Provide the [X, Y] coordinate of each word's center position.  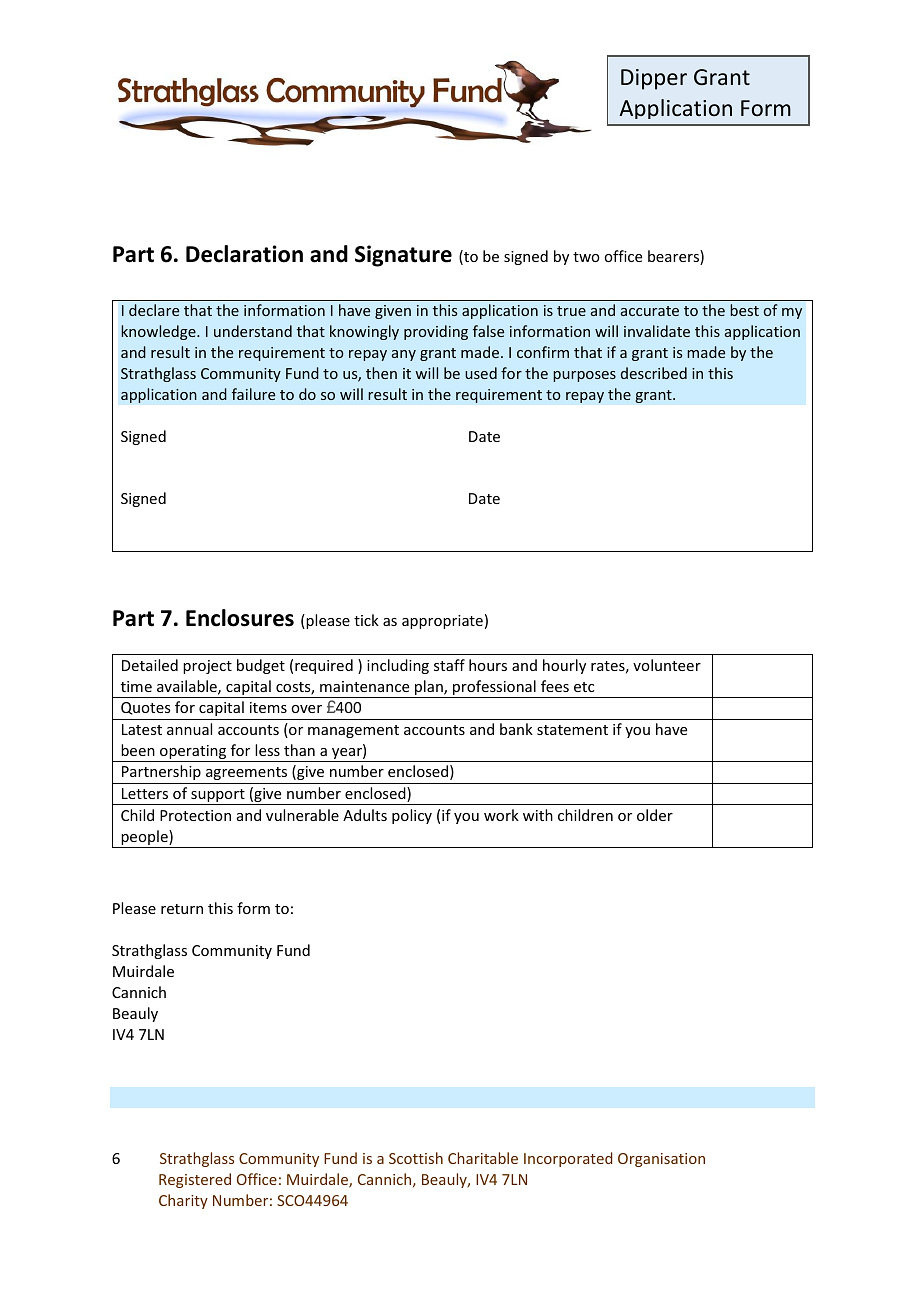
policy [412, 816]
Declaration [244, 254]
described [654, 373]
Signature [403, 256]
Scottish [416, 1158]
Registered [195, 1180]
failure [253, 394]
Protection [195, 815]
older [655, 815]
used [481, 373]
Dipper [654, 79]
